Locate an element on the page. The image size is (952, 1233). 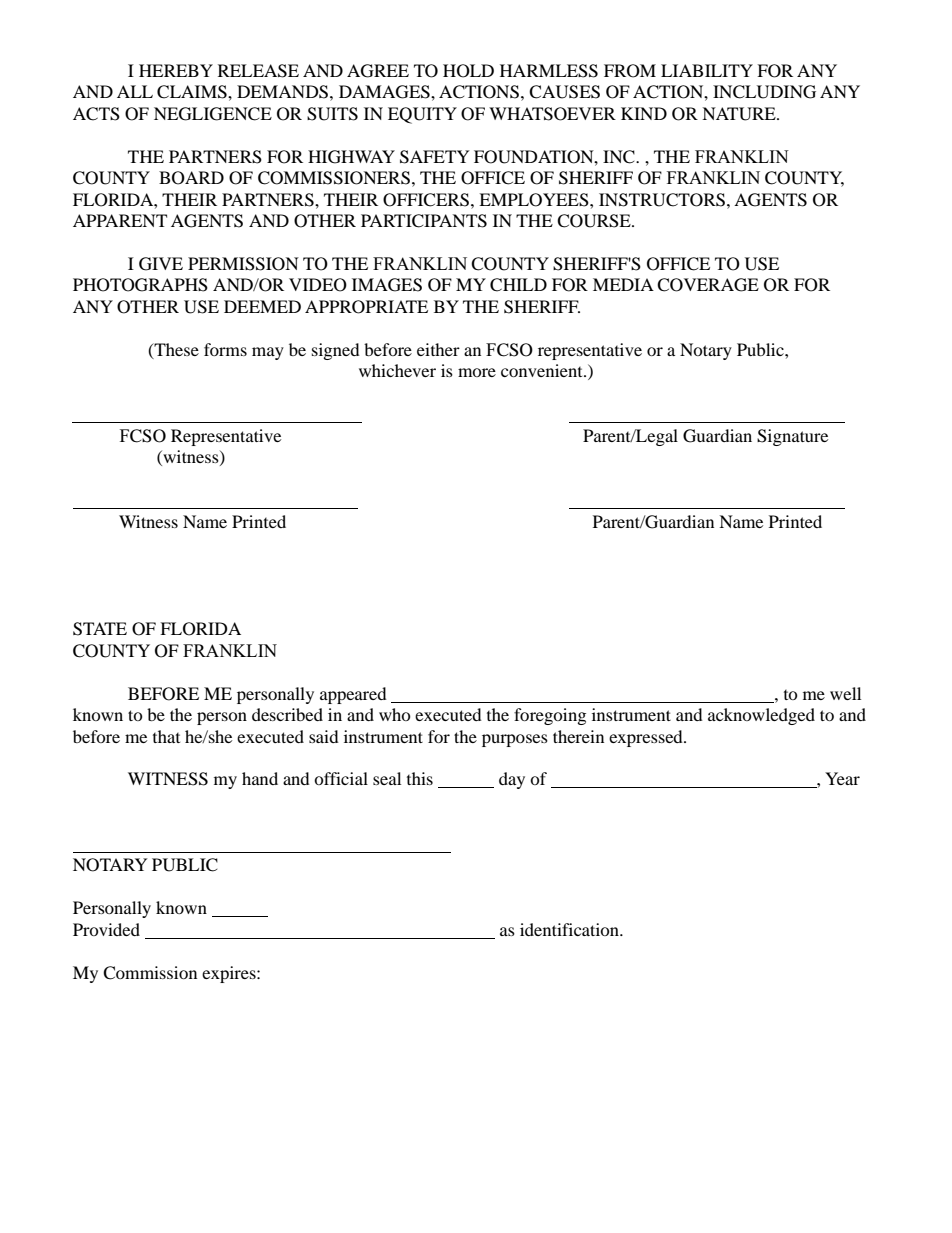
more is located at coordinates (477, 372).
